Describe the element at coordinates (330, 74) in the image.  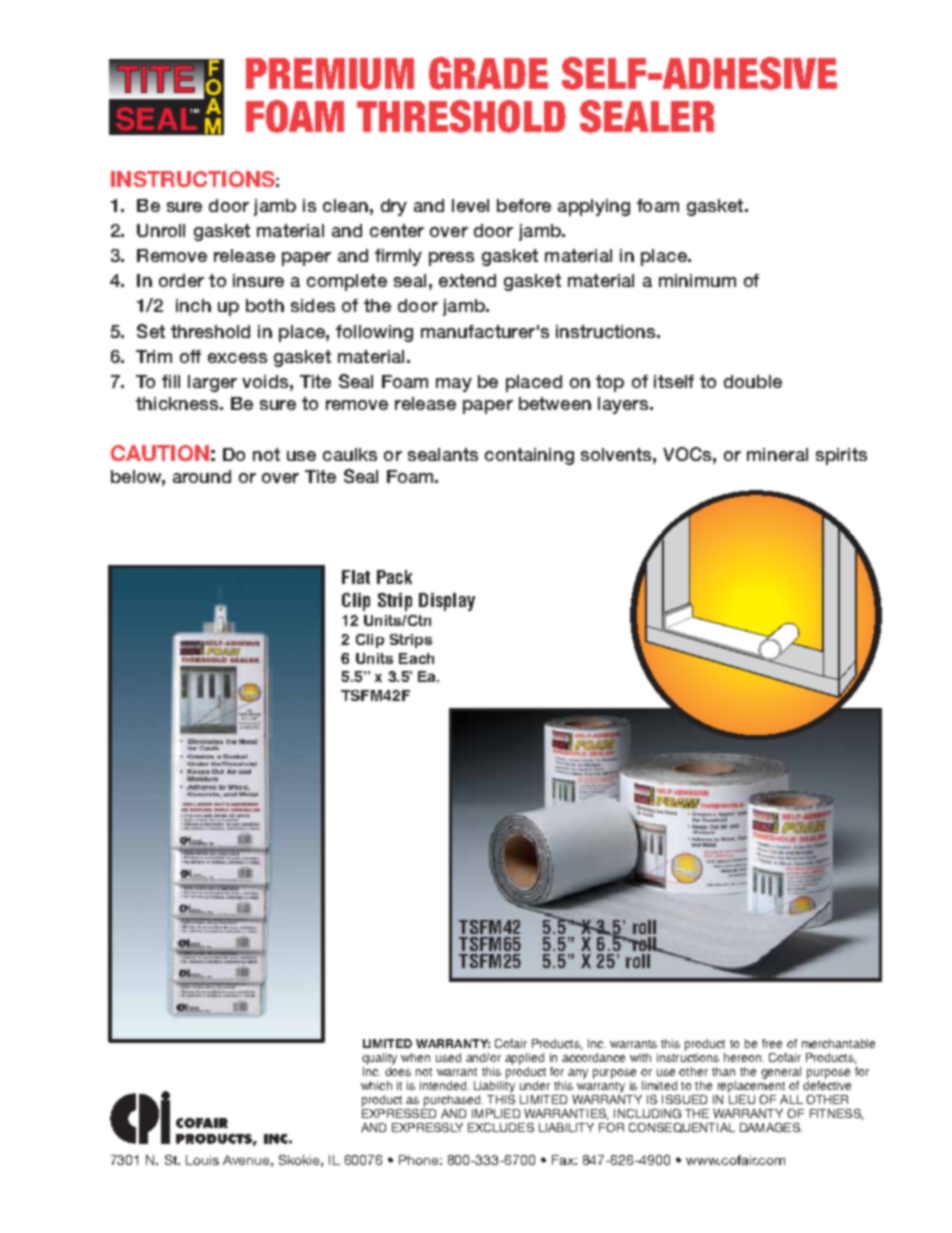
I see `PREMIUM` at that location.
